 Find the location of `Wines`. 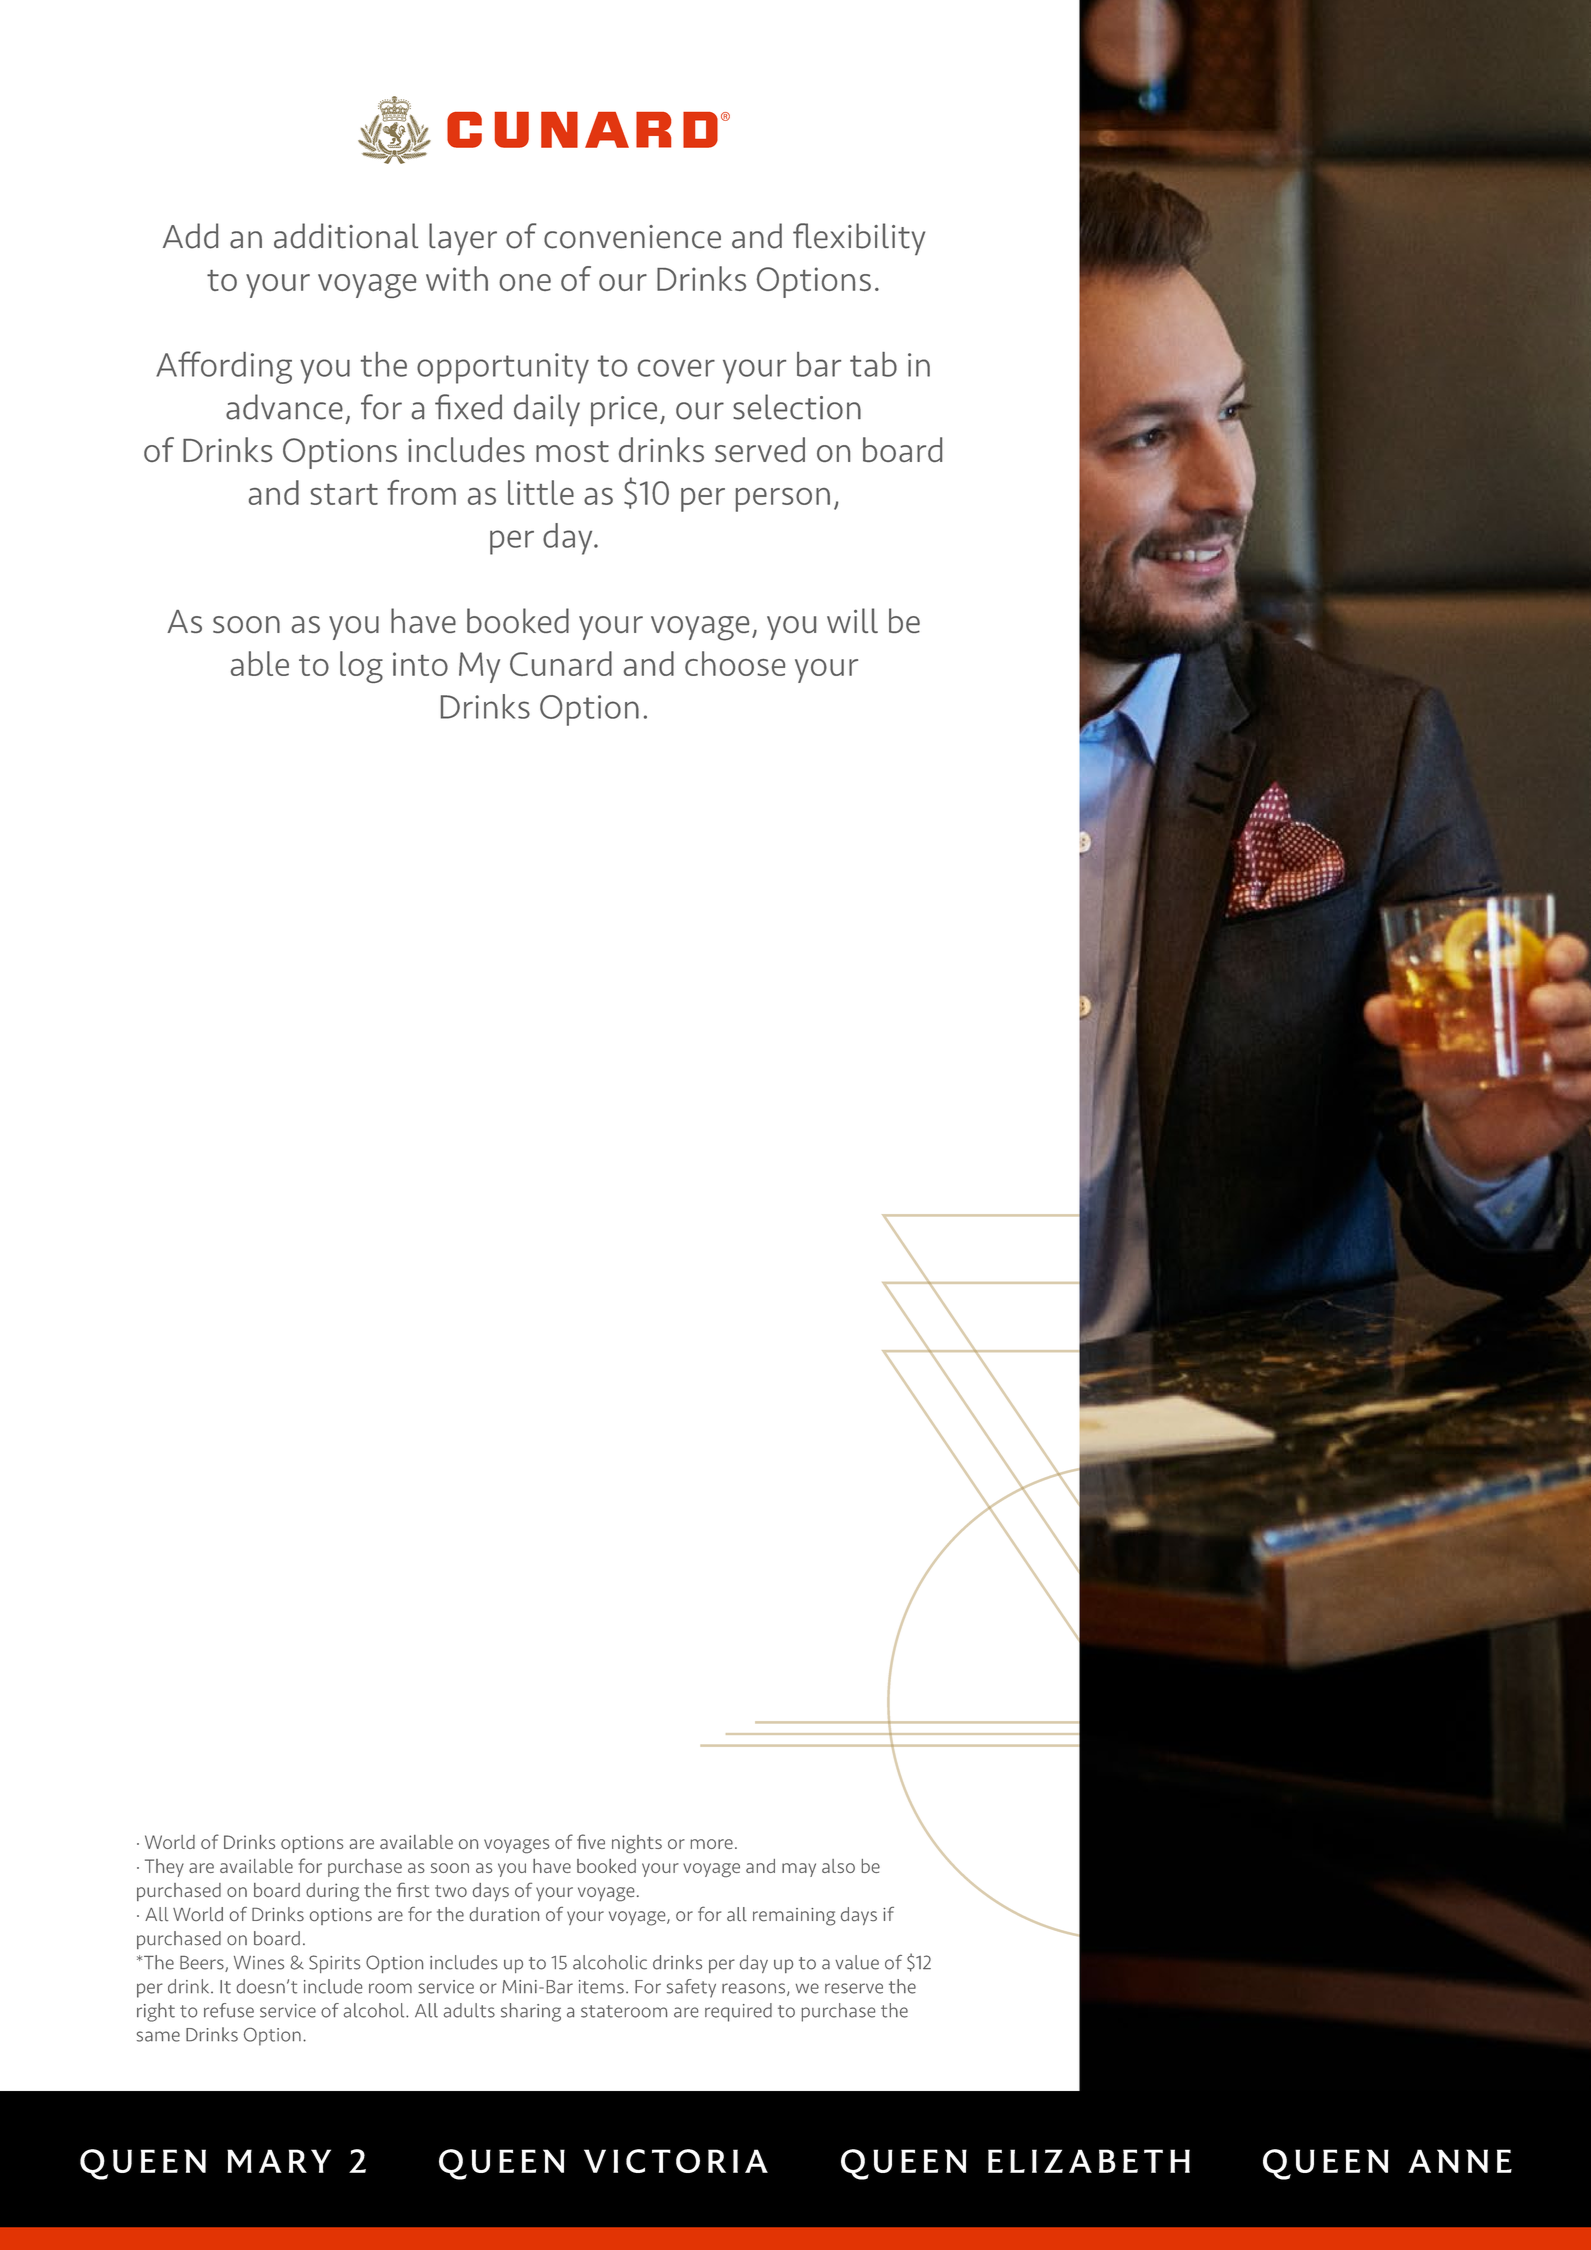

Wines is located at coordinates (259, 1963).
